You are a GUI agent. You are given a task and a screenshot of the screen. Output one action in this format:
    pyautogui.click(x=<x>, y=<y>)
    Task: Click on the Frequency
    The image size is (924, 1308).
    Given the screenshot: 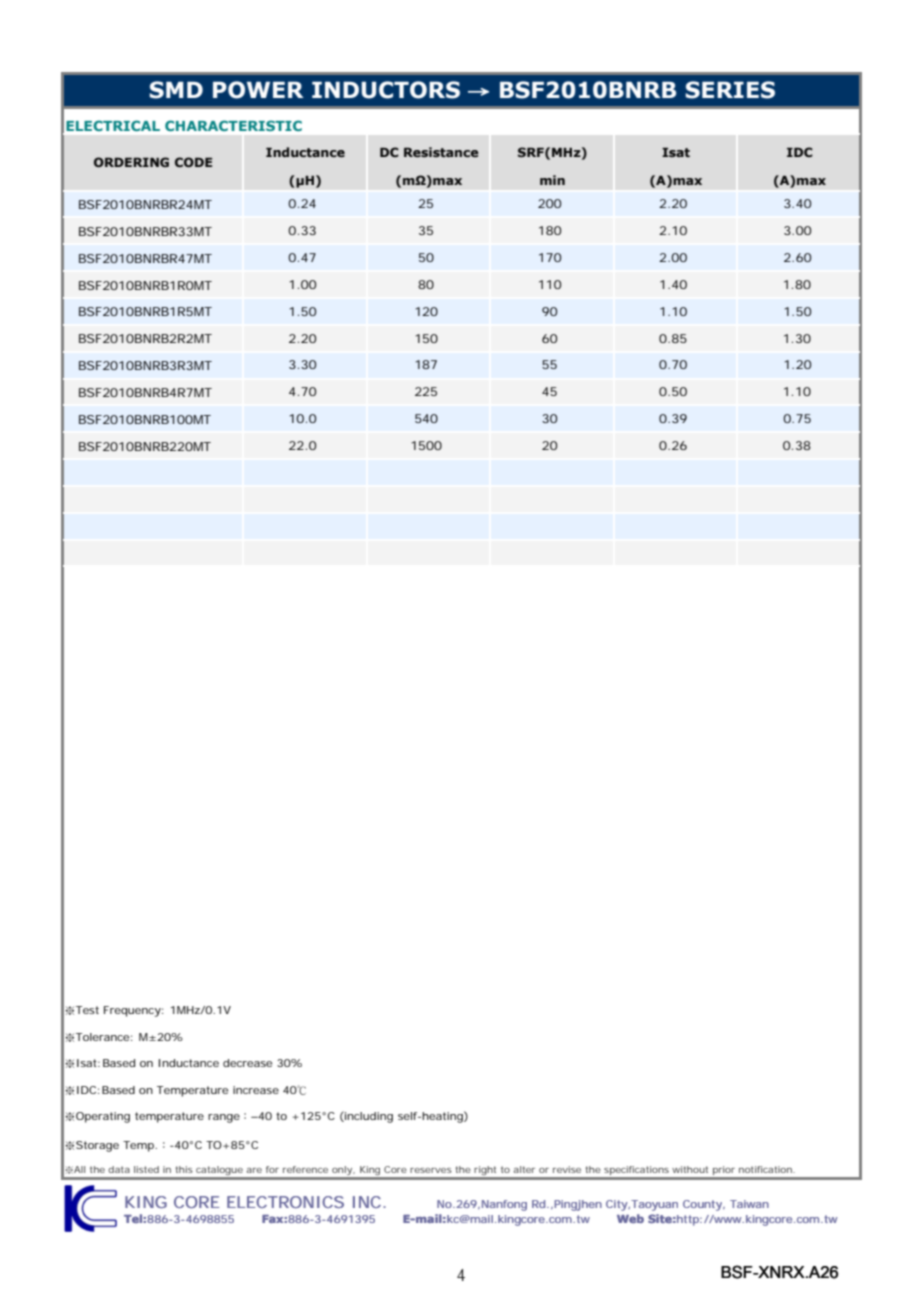 What is the action you would take?
    pyautogui.click(x=133, y=1011)
